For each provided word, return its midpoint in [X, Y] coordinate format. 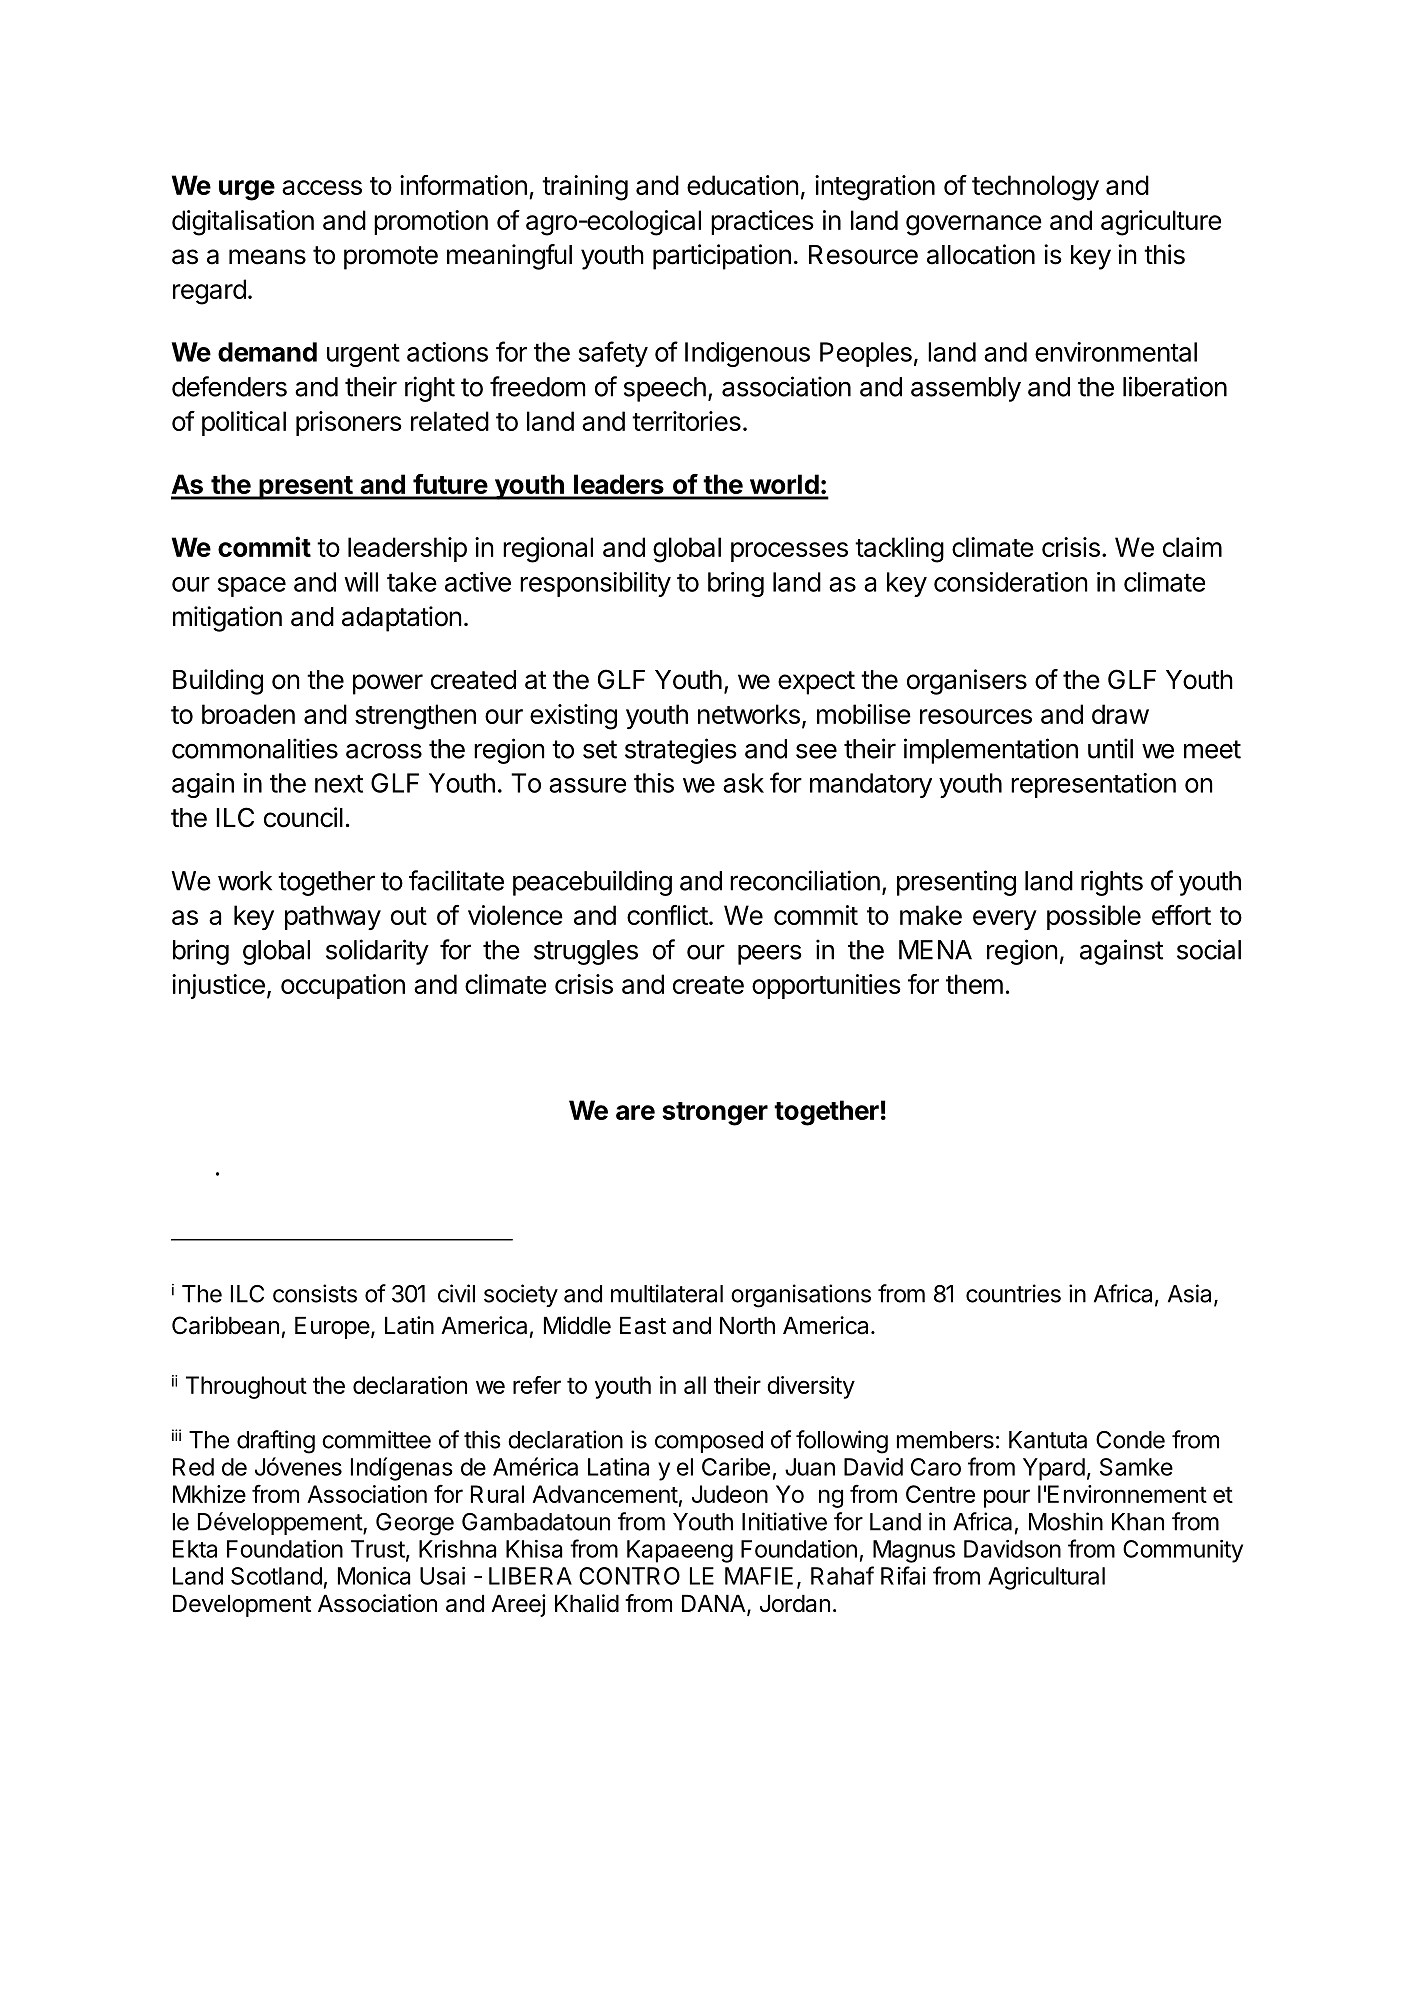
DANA [715, 1604]
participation [722, 257]
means [267, 257]
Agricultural [1046, 1578]
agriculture [1161, 223]
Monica [374, 1576]
